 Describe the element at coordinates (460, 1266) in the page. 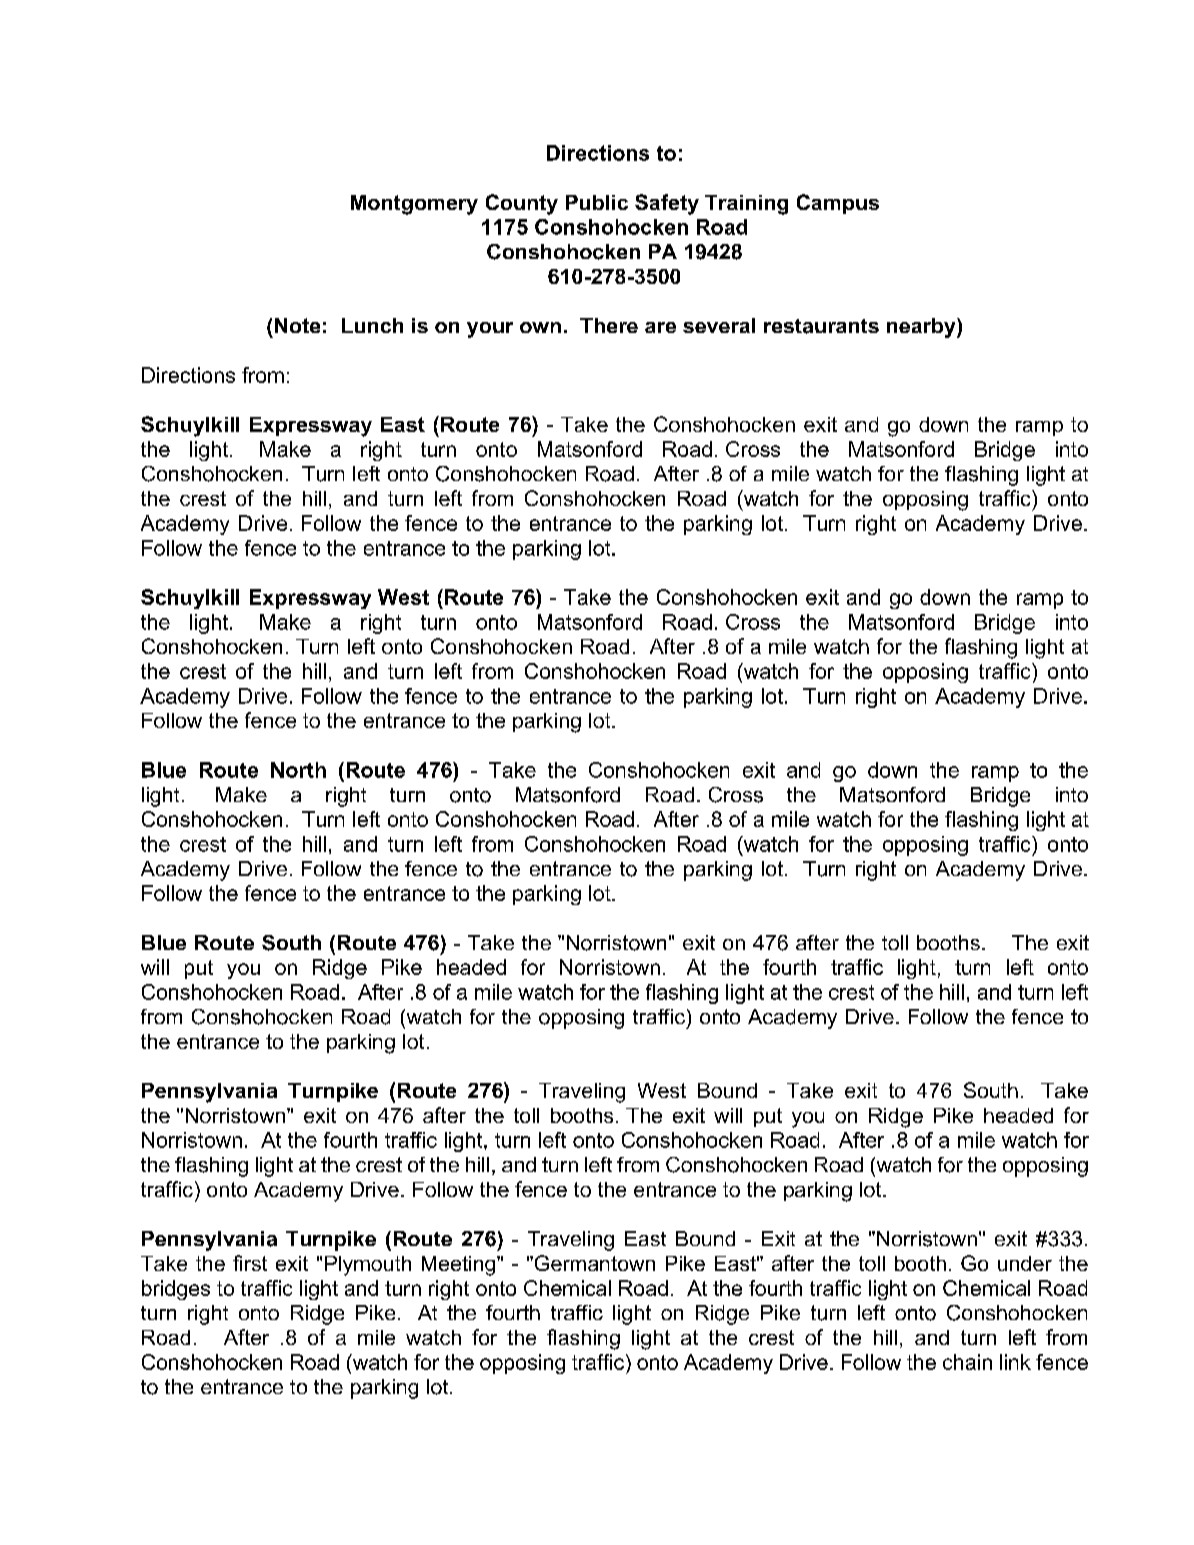

I see `Meeting` at that location.
